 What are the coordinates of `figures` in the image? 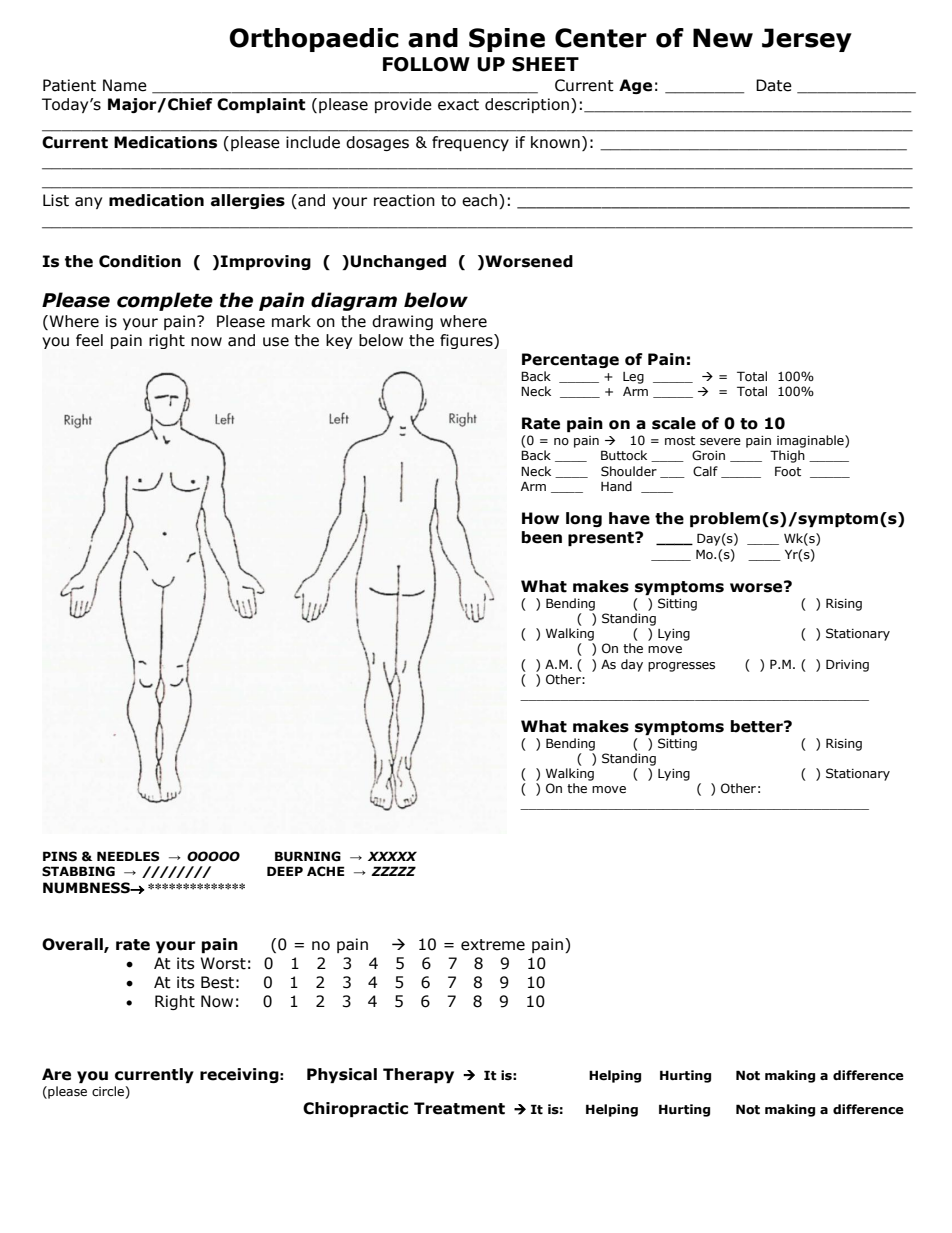 It's located at (467, 341).
